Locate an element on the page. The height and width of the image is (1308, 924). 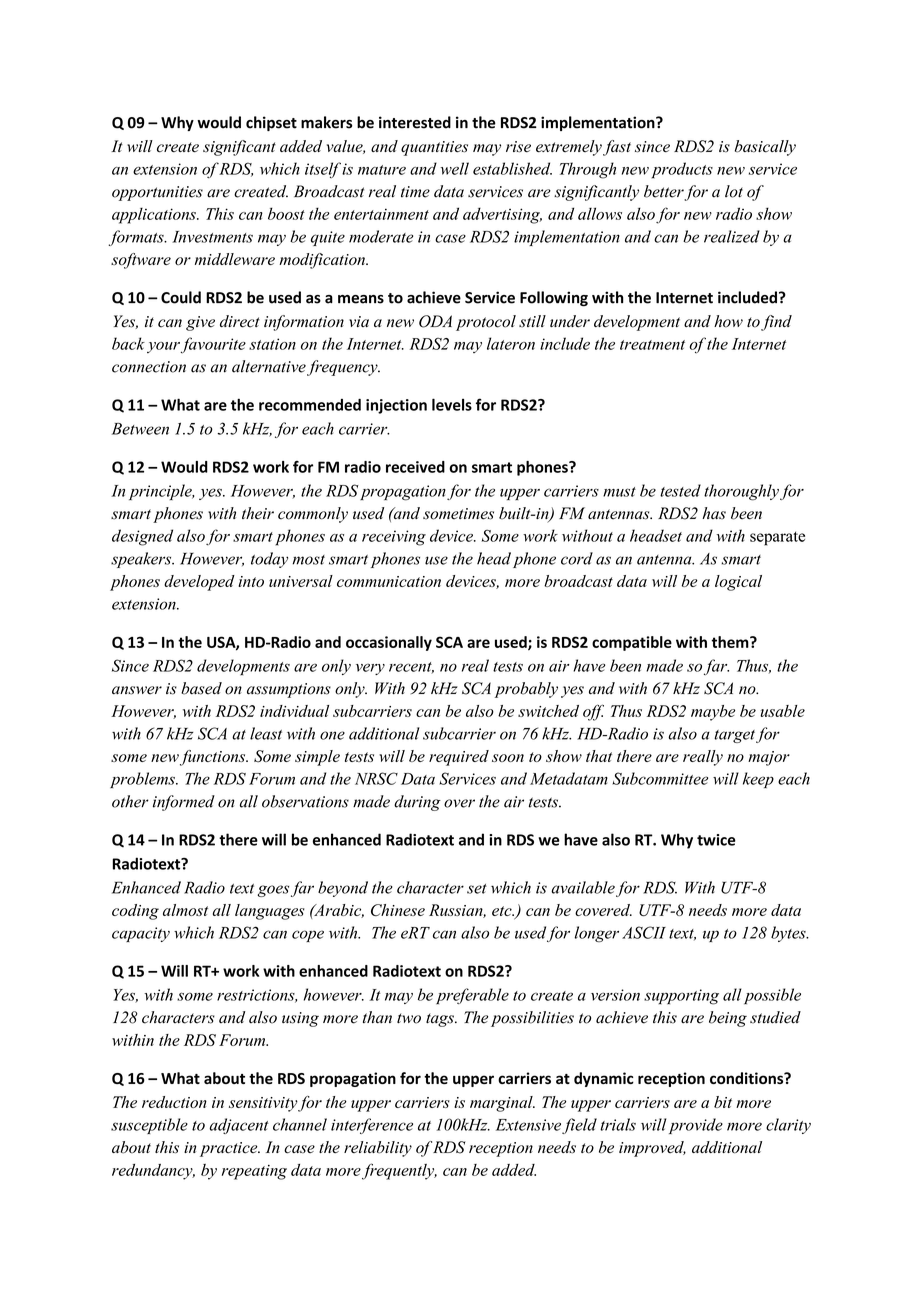
based is located at coordinates (201, 688).
